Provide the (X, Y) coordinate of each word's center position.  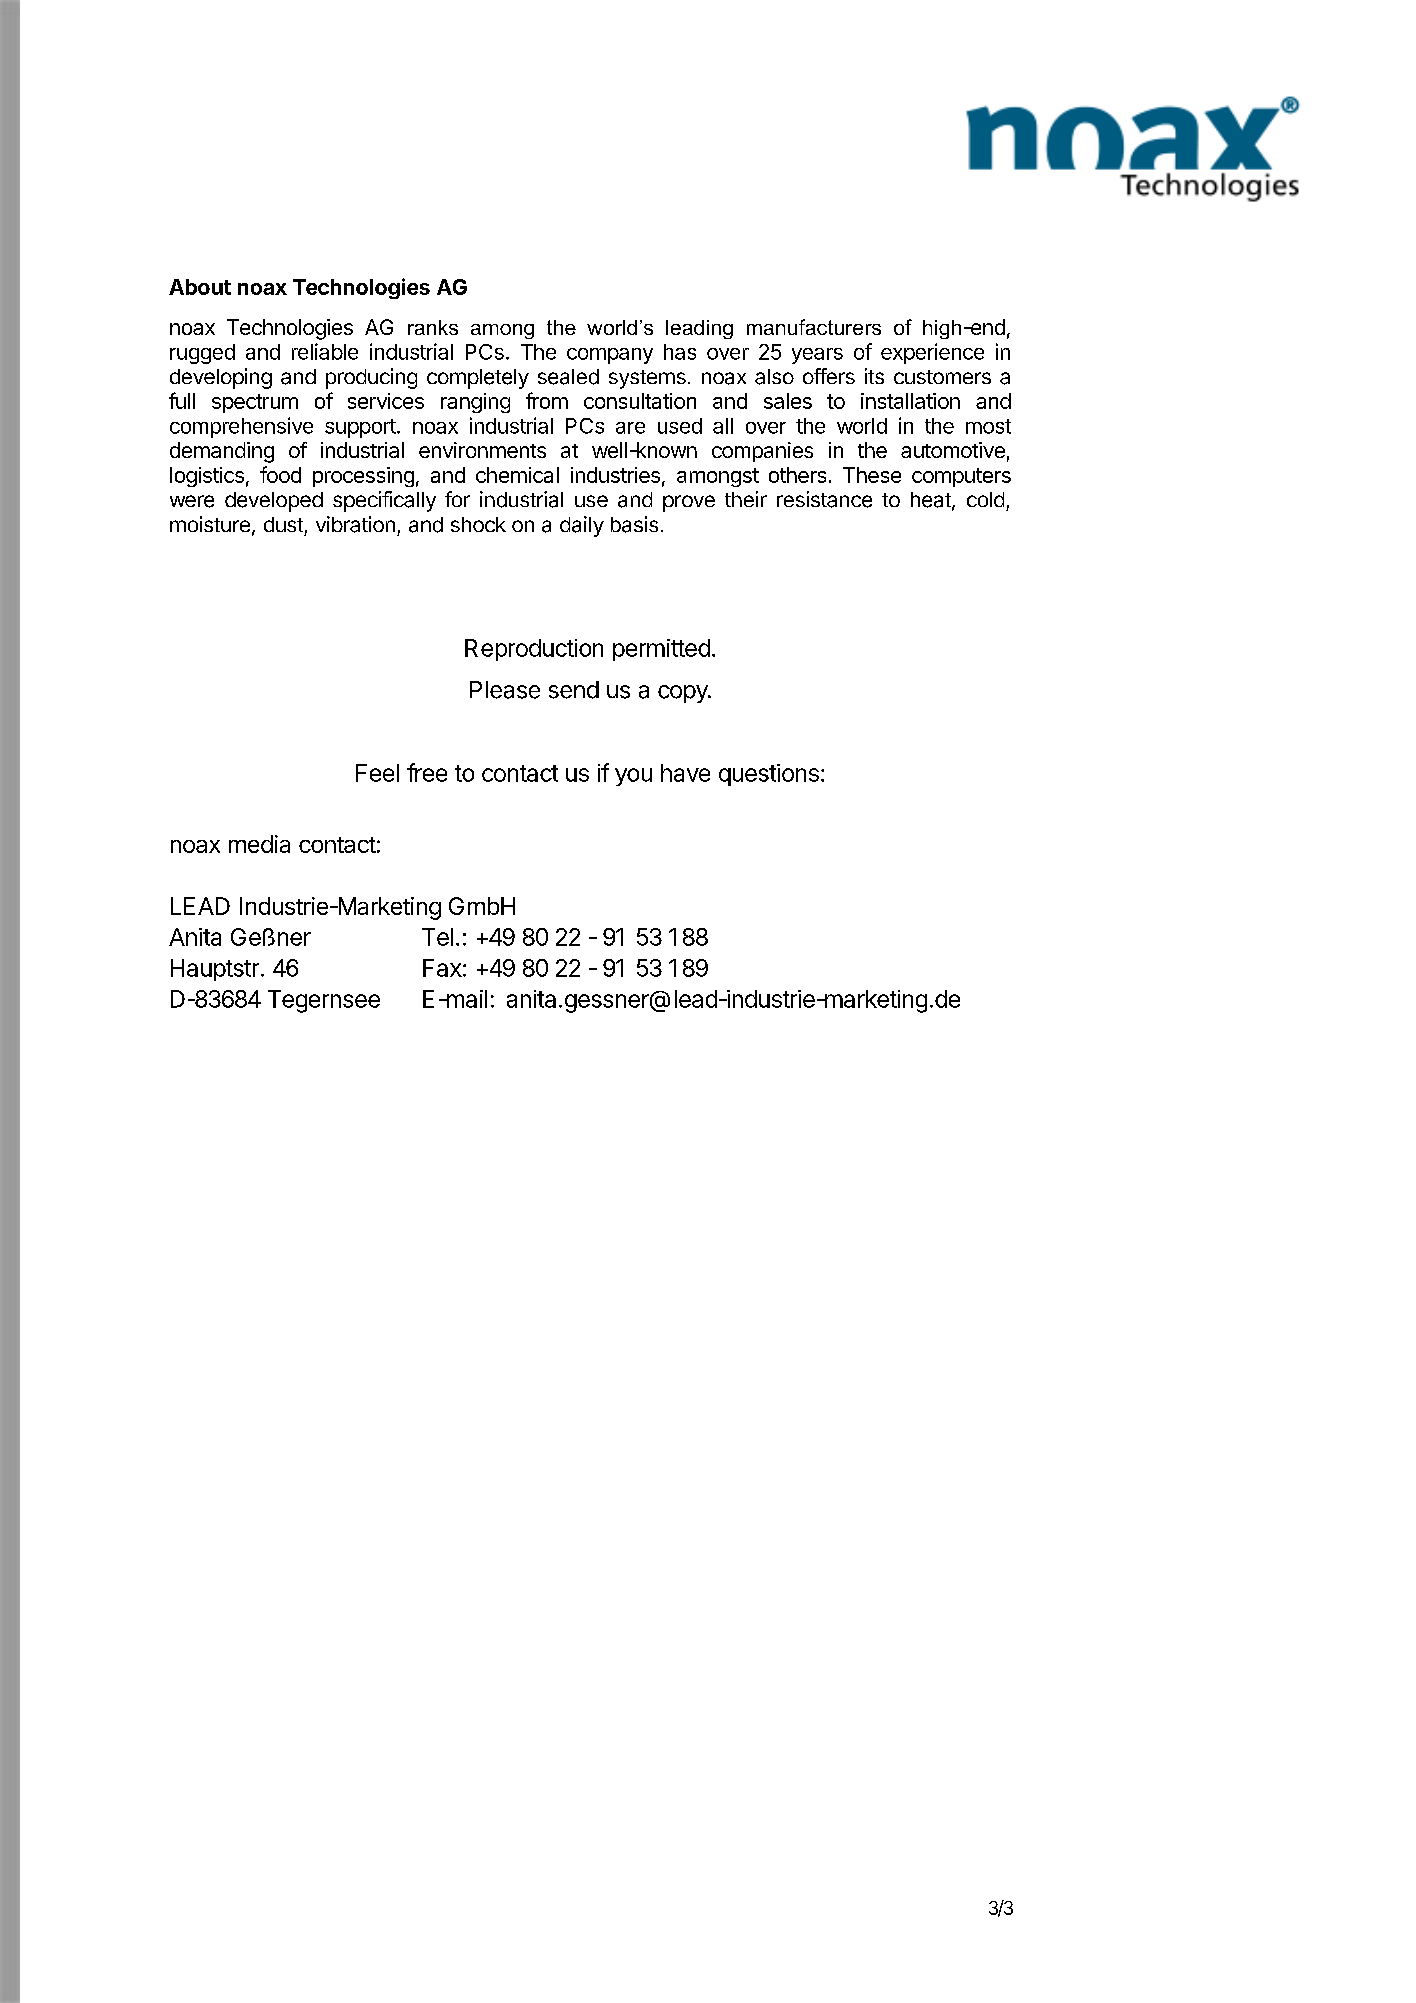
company (610, 356)
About (200, 287)
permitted (661, 650)
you (633, 777)
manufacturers (814, 327)
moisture (210, 524)
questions (769, 775)
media (259, 844)
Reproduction (534, 650)
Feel (377, 773)
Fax (442, 968)
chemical (517, 475)
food (280, 474)
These (872, 475)
